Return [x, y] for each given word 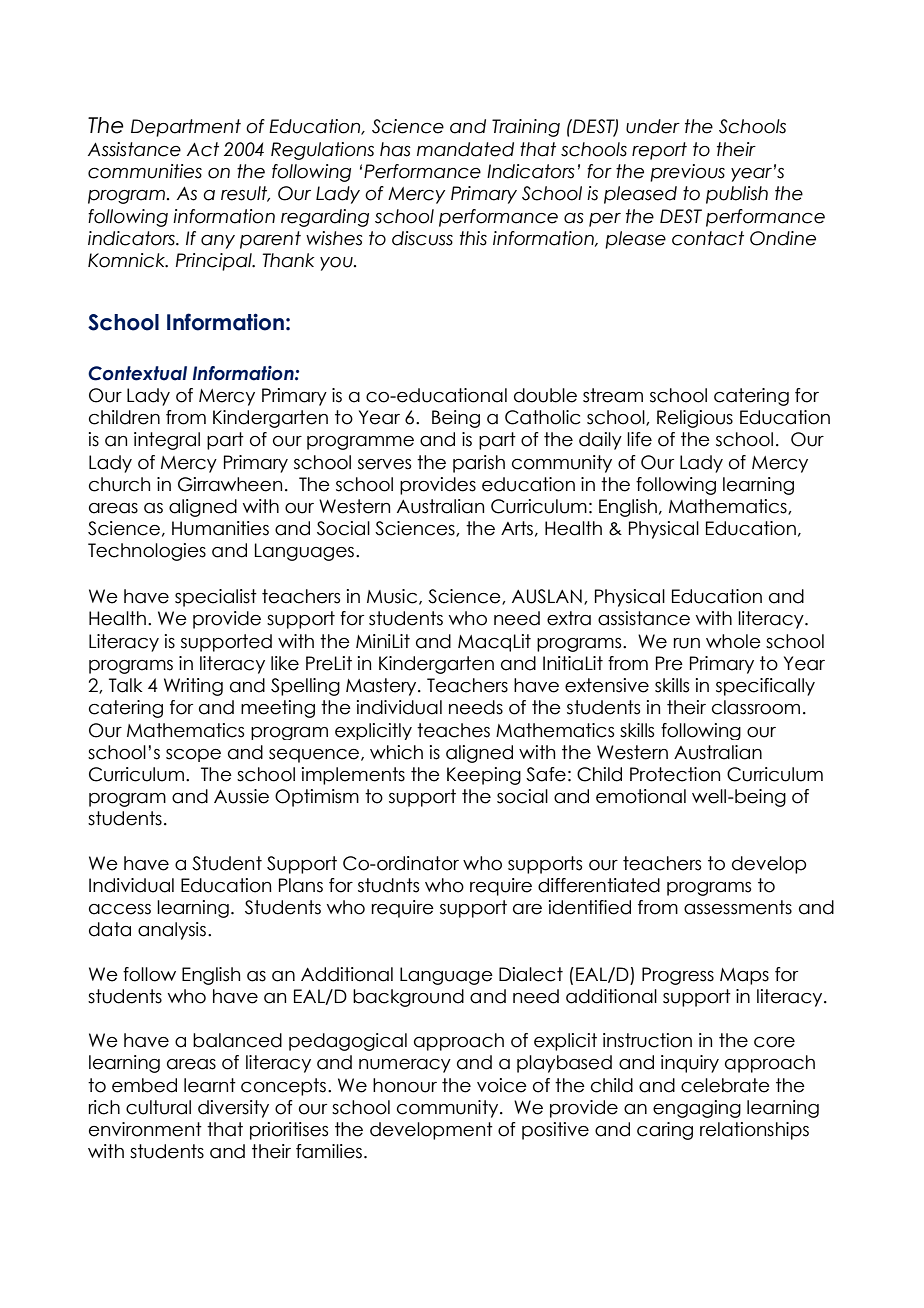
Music [393, 597]
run [687, 643]
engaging [697, 1109]
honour [405, 1085]
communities [145, 171]
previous [687, 173]
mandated [465, 149]
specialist [216, 598]
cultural [158, 1107]
